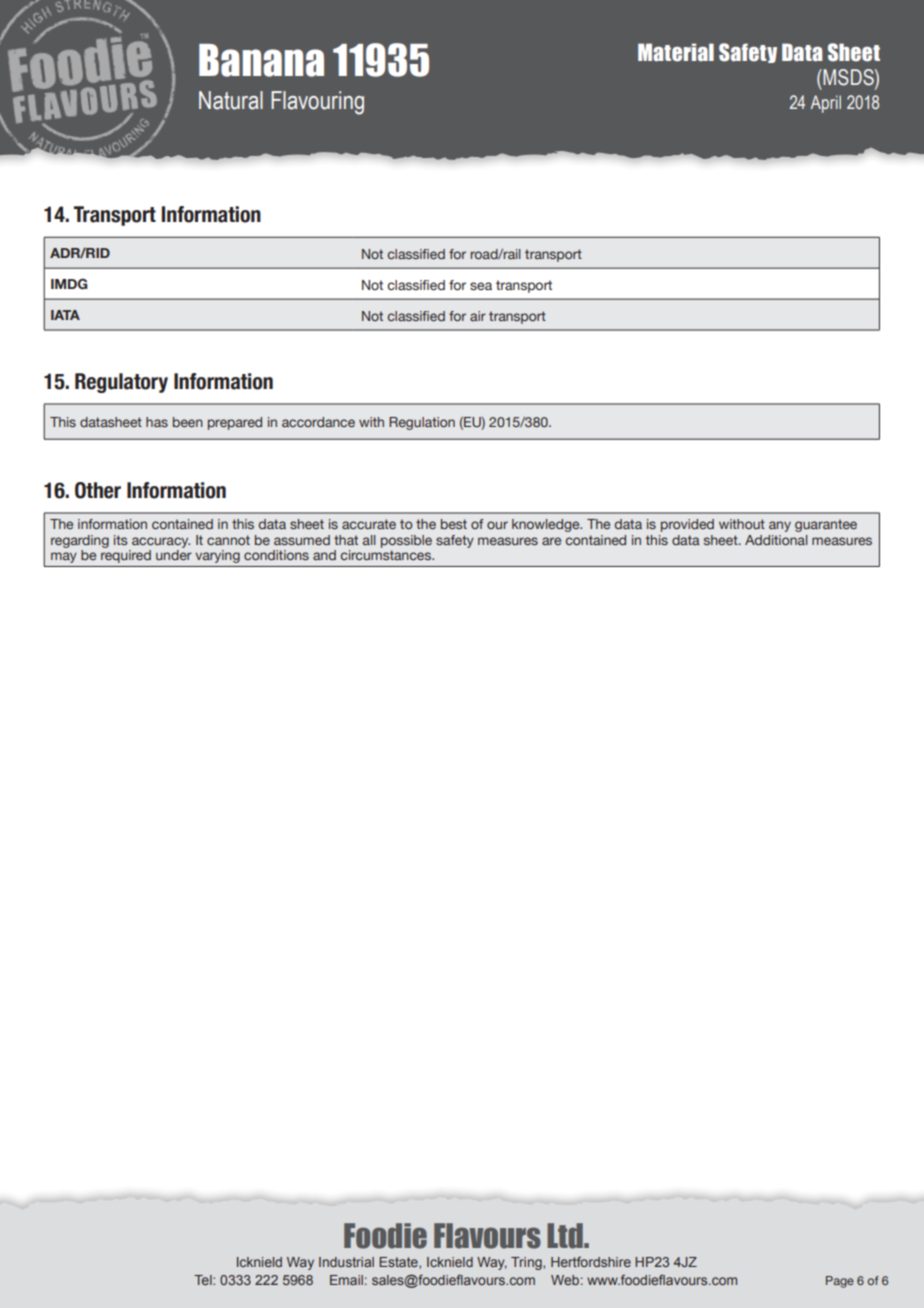 Image resolution: width=924 pixels, height=1308 pixels. I want to click on any, so click(780, 526).
